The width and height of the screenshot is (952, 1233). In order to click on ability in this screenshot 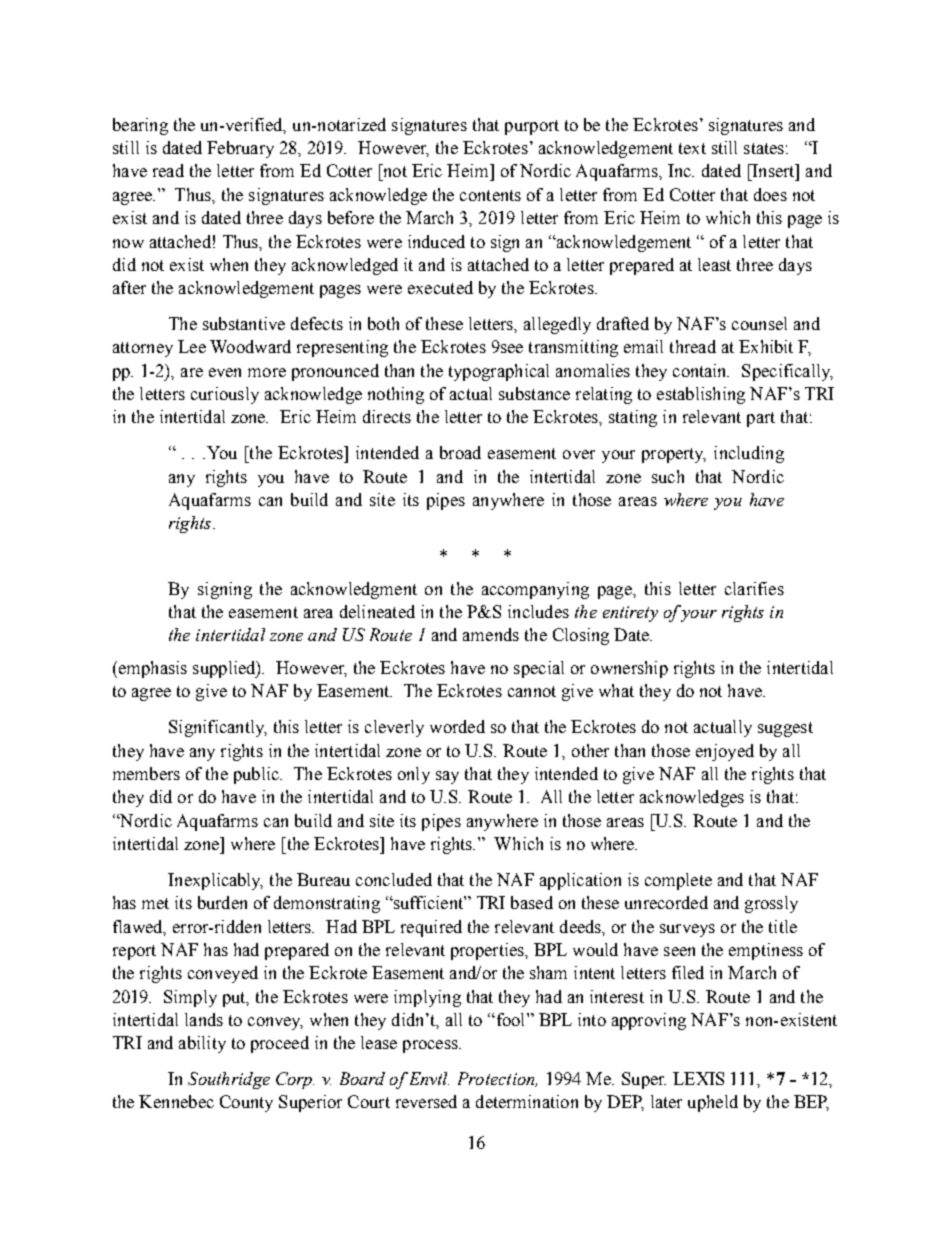, I will do `click(202, 1044)`.
